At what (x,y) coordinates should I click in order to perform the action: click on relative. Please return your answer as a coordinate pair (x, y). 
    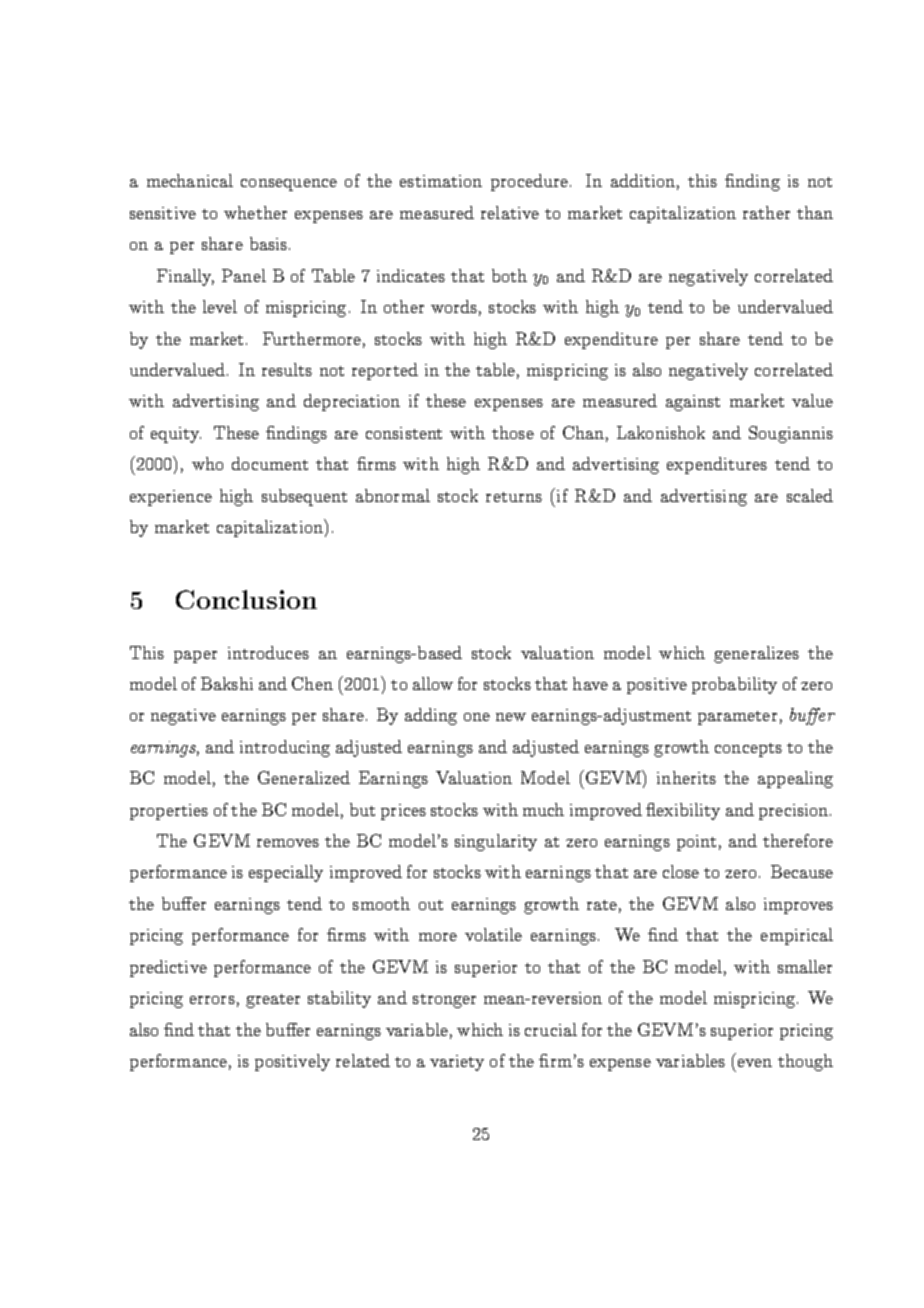
    Looking at the image, I should click on (510, 212).
